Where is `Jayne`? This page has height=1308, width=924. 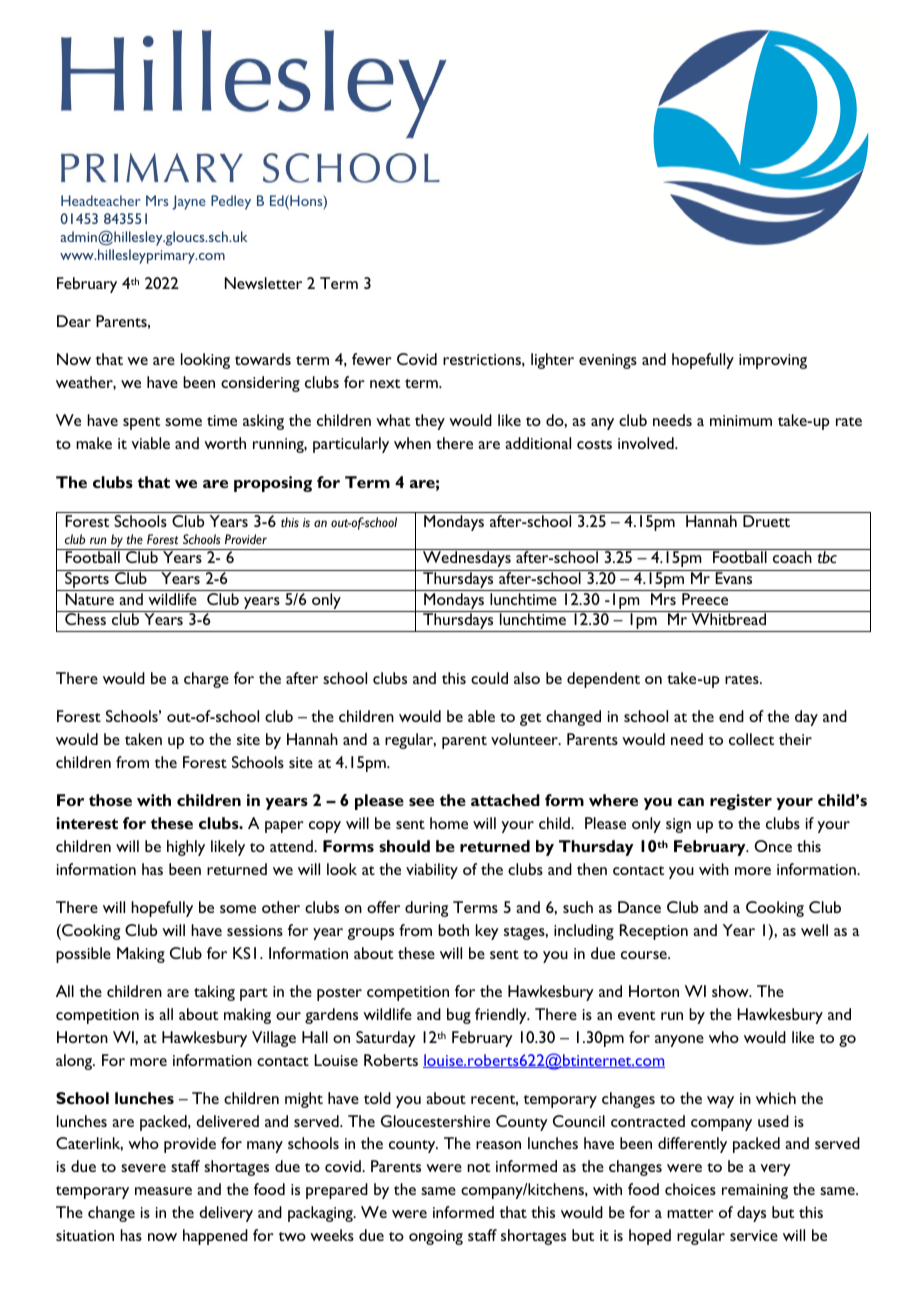
Jayne is located at coordinates (188, 202).
